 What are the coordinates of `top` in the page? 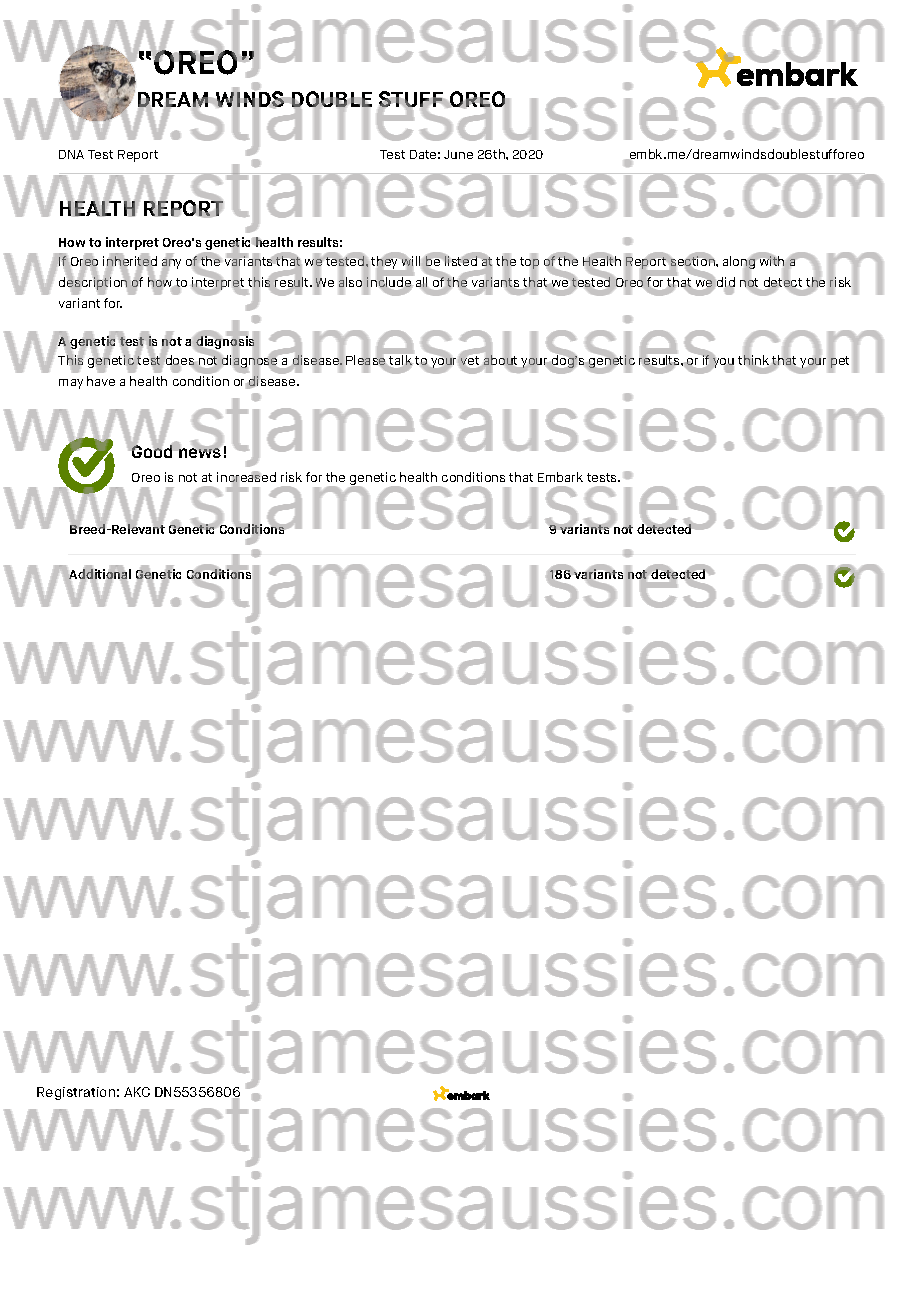 It's located at (529, 263).
